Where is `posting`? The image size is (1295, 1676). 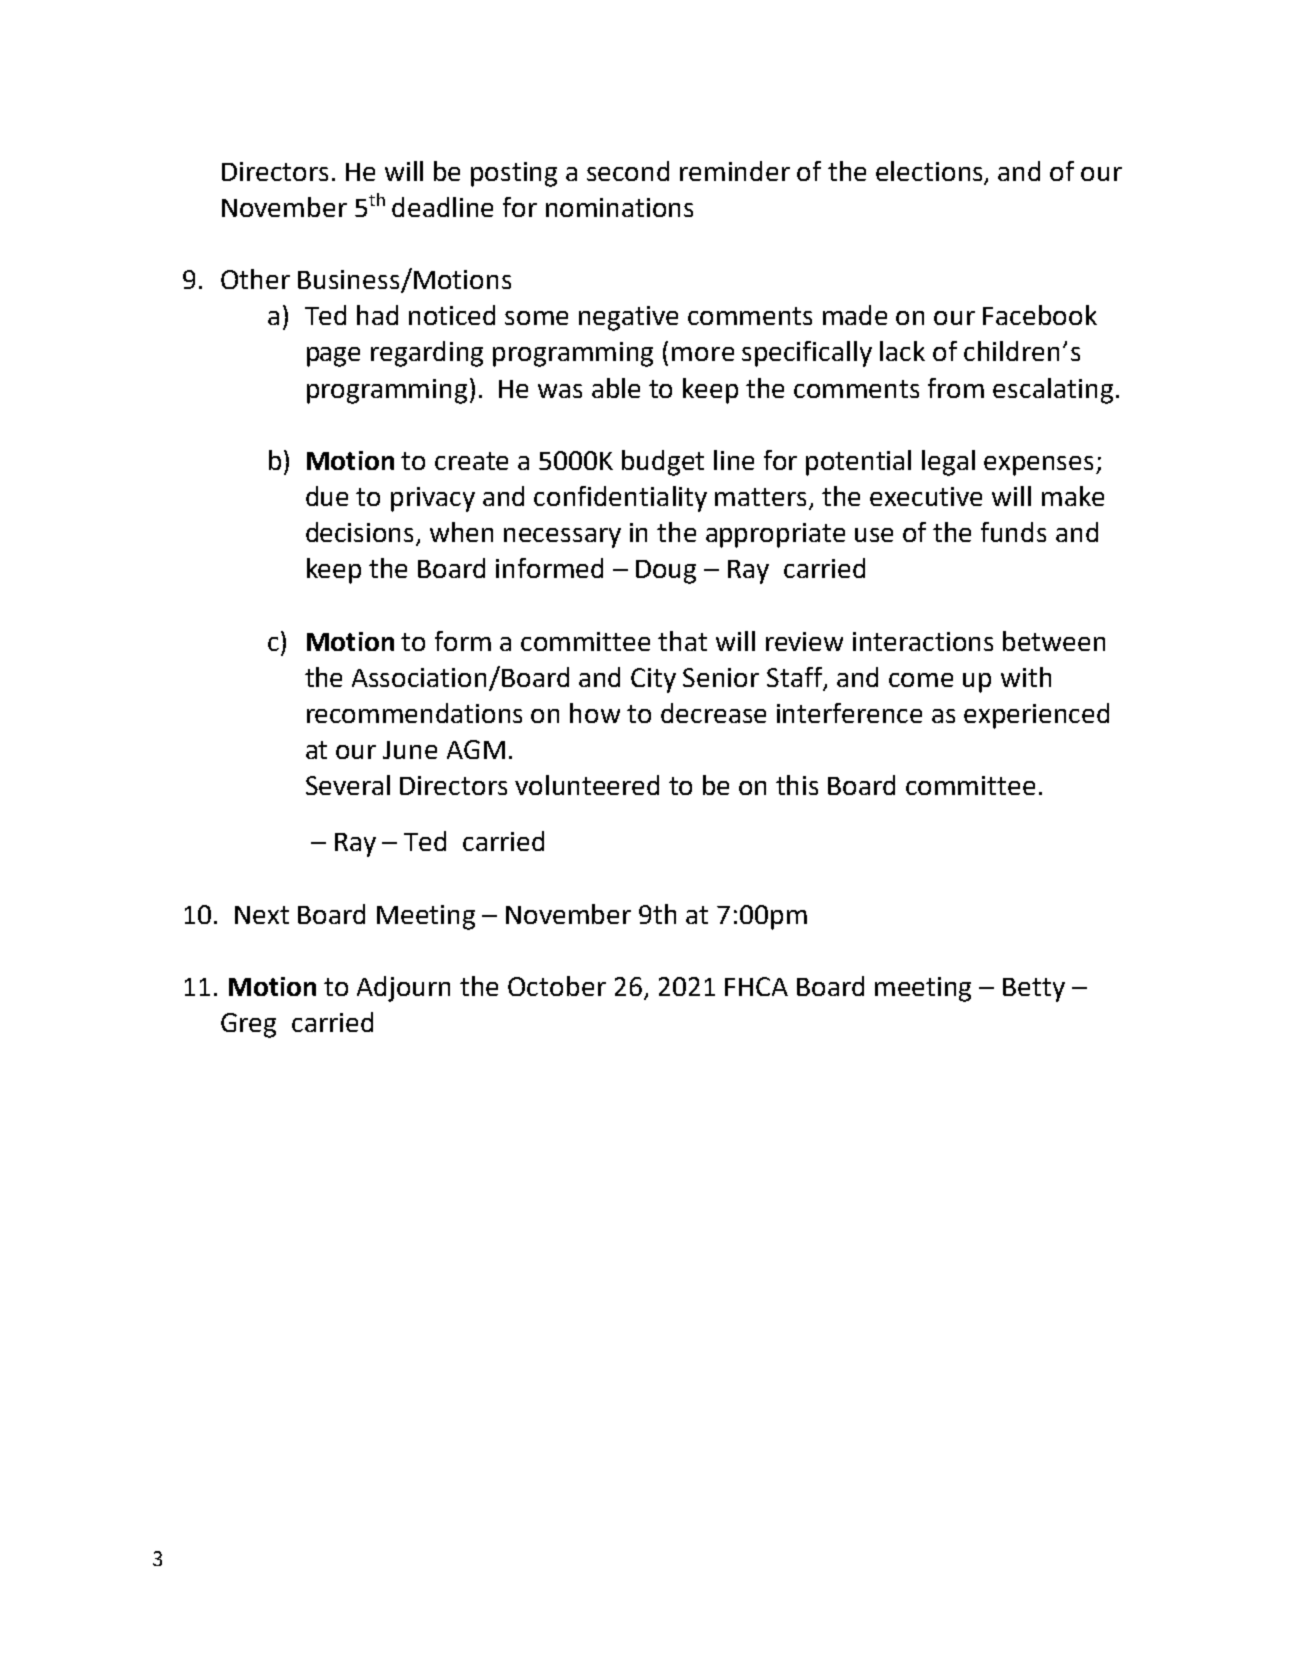 posting is located at coordinates (514, 174).
